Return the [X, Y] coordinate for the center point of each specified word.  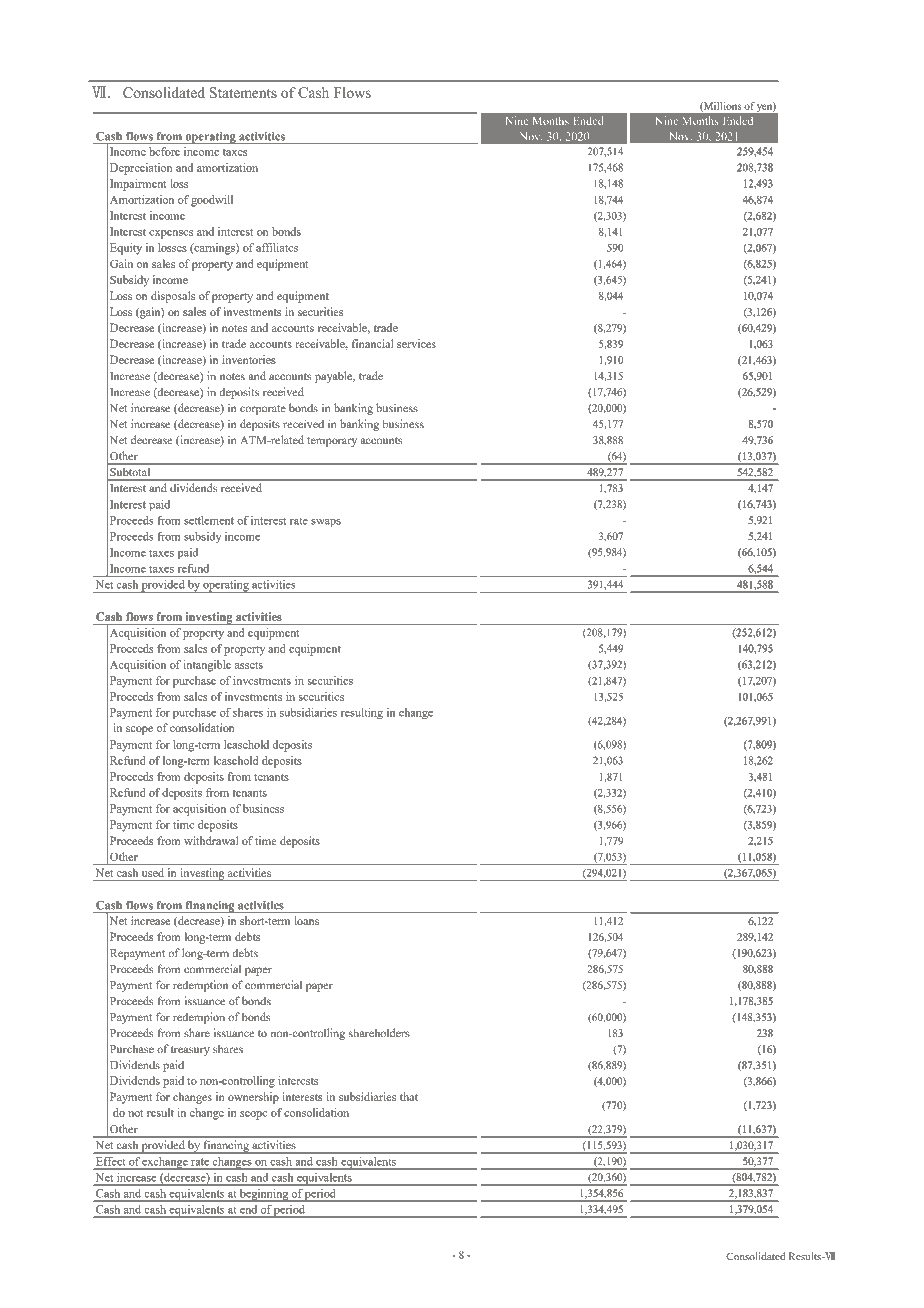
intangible [207, 666]
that [409, 1096]
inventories [249, 359]
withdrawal [211, 840]
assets [249, 665]
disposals [173, 297]
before [164, 151]
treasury [190, 1051]
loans [307, 920]
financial [373, 343]
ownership [253, 1098]
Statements [243, 92]
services [416, 343]
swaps [326, 523]
